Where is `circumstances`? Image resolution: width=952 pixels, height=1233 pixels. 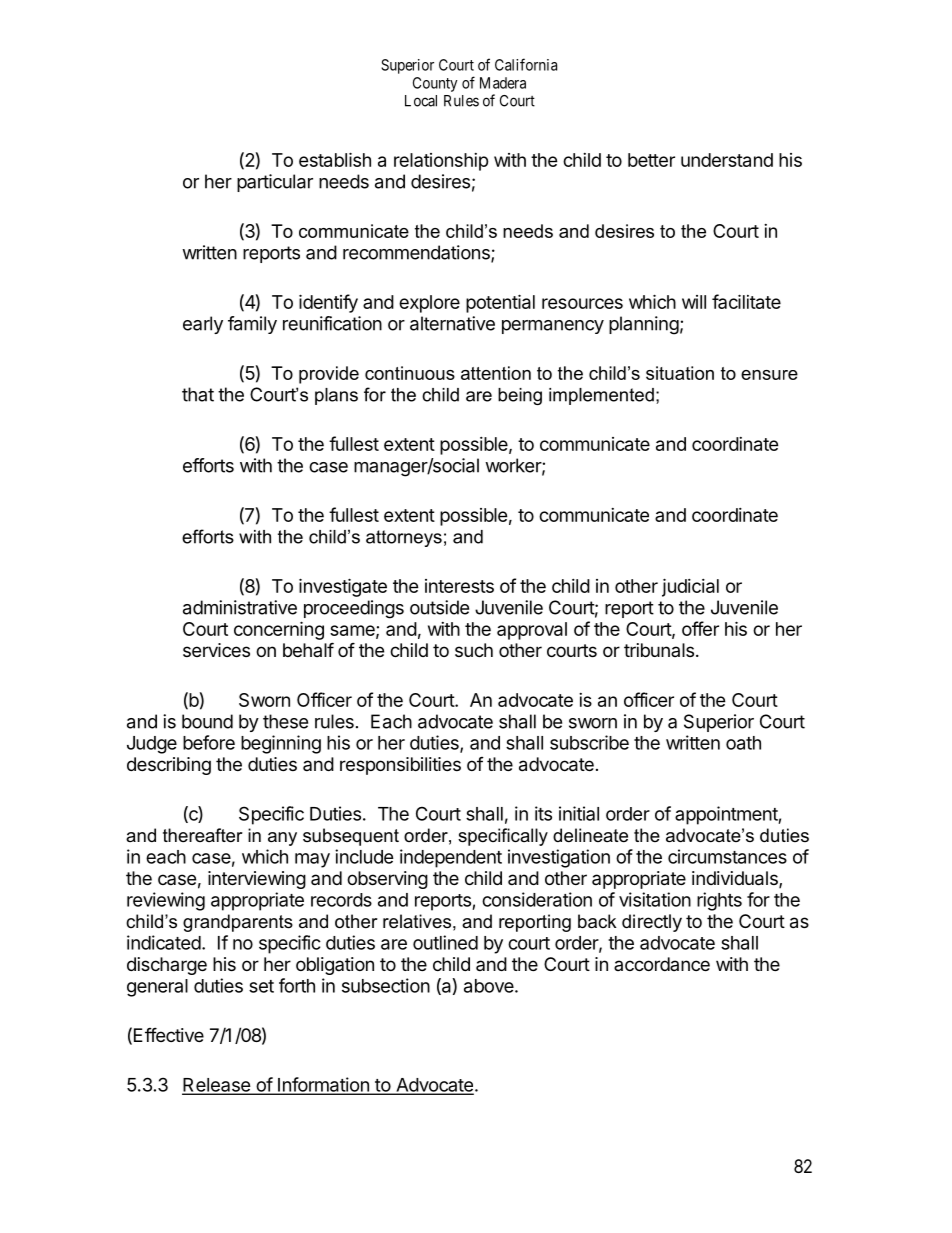 circumstances is located at coordinates (727, 856).
